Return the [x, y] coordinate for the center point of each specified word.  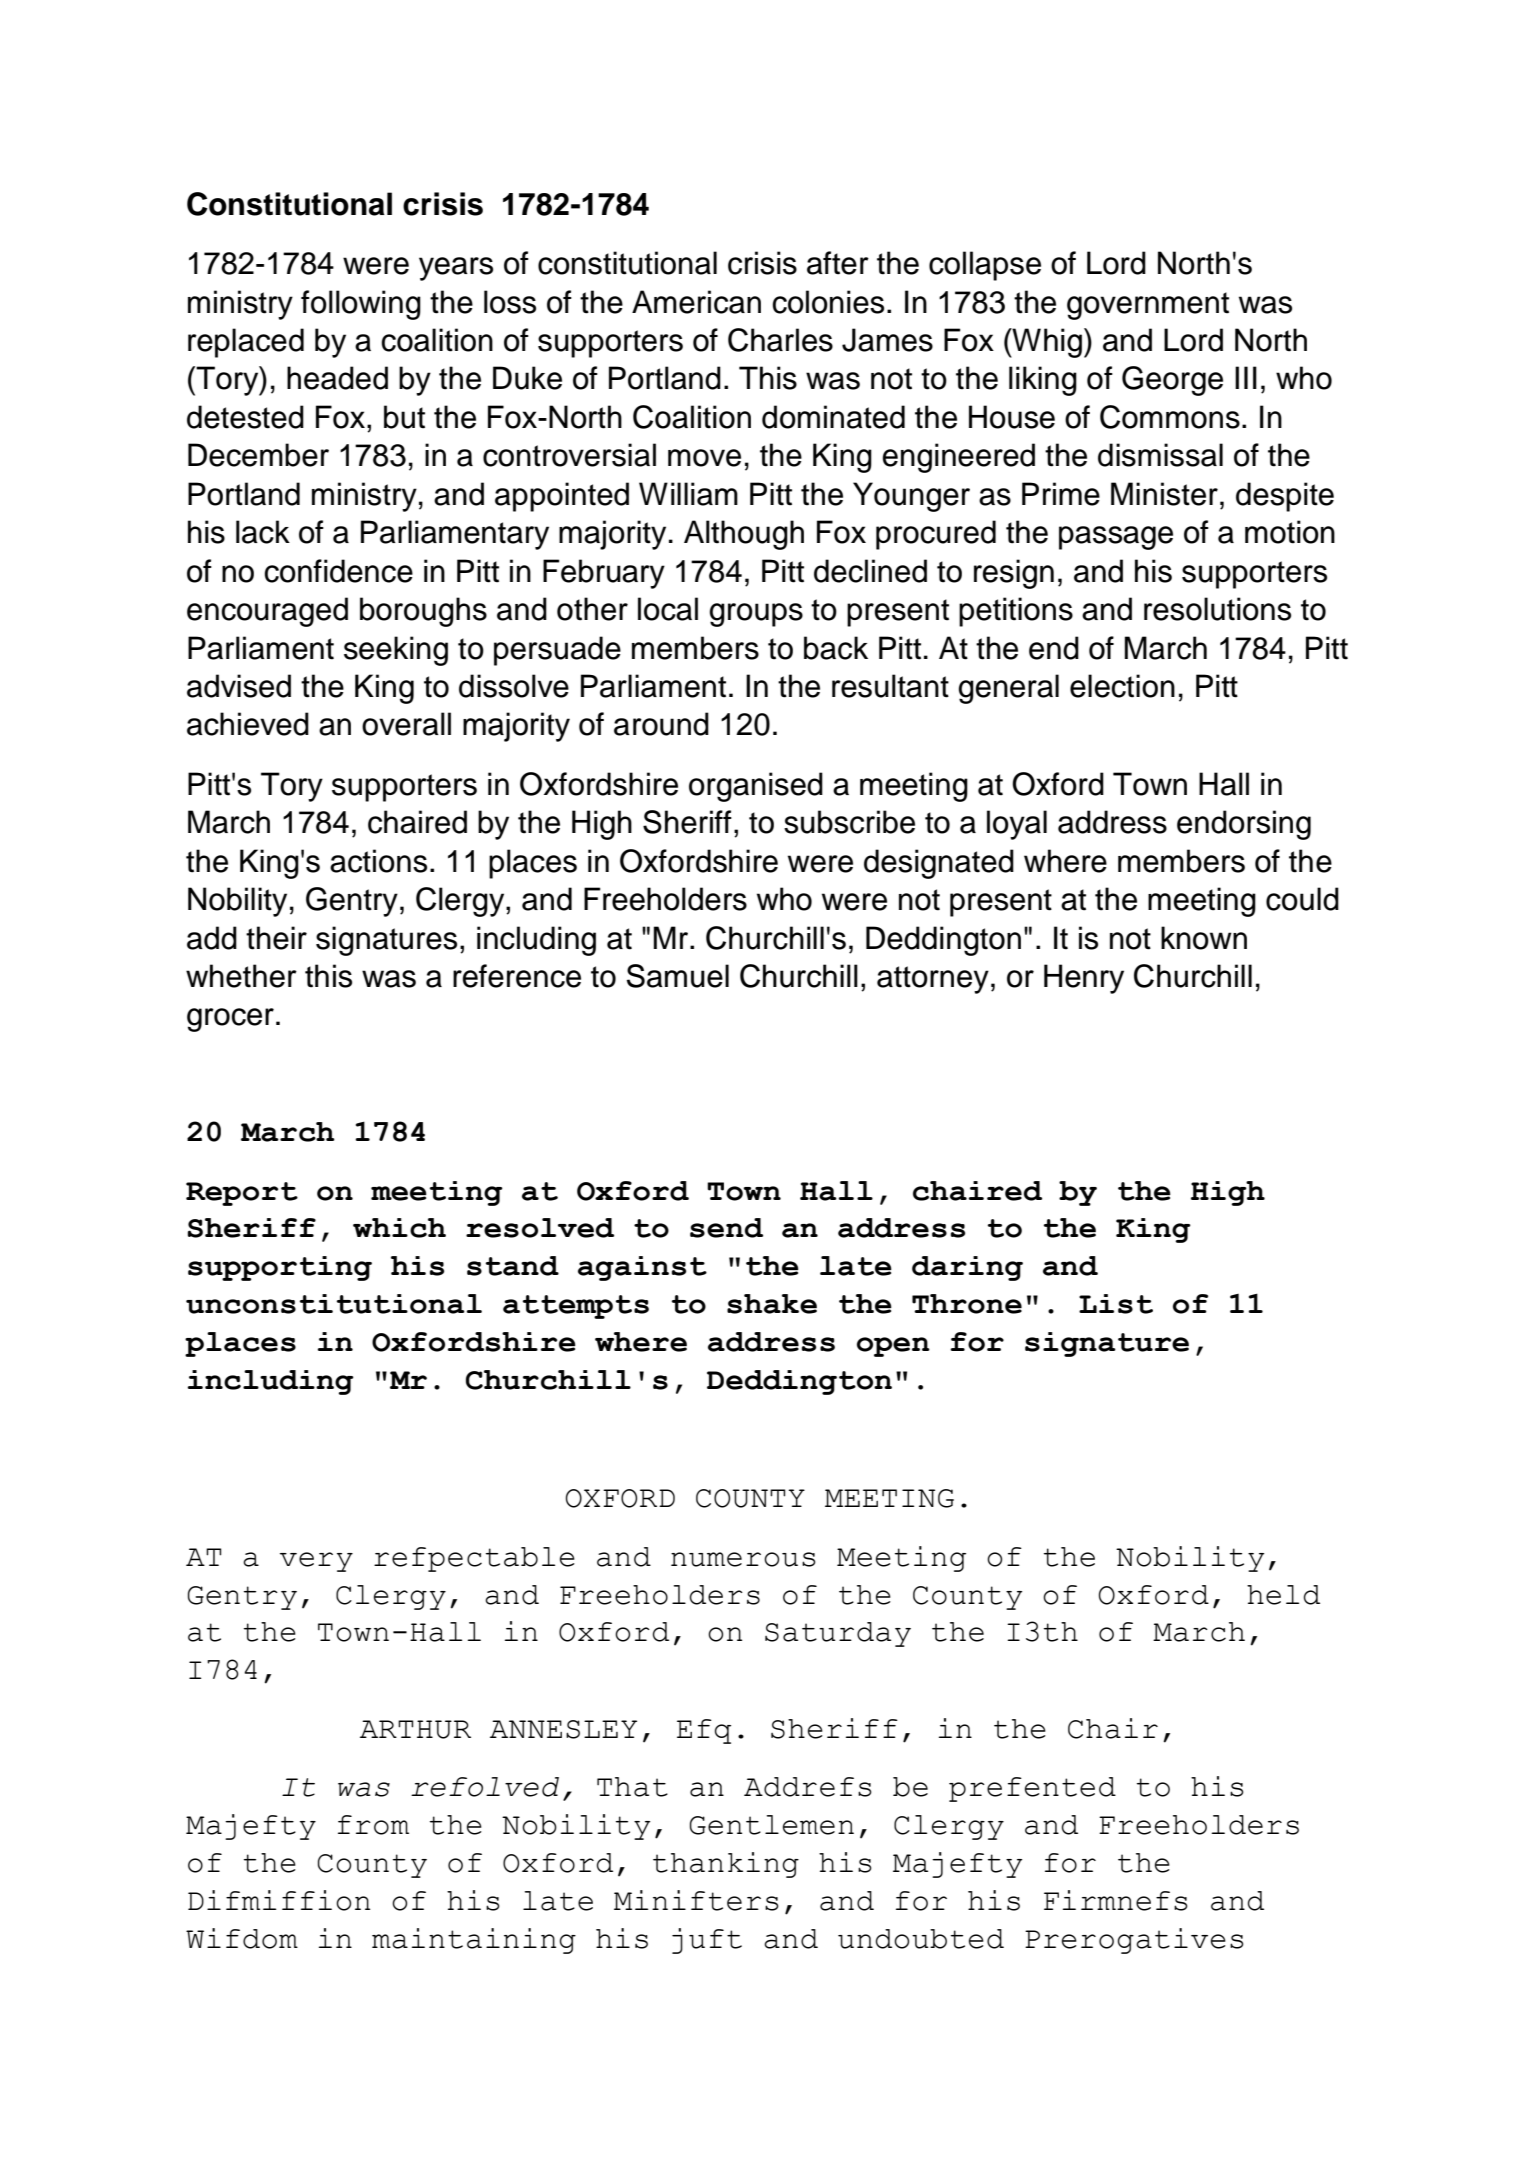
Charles [780, 340]
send [726, 1228]
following [361, 305]
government [1148, 306]
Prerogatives [1134, 1941]
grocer [230, 1020]
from [373, 1825]
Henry [1084, 979]
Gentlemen [772, 1825]
